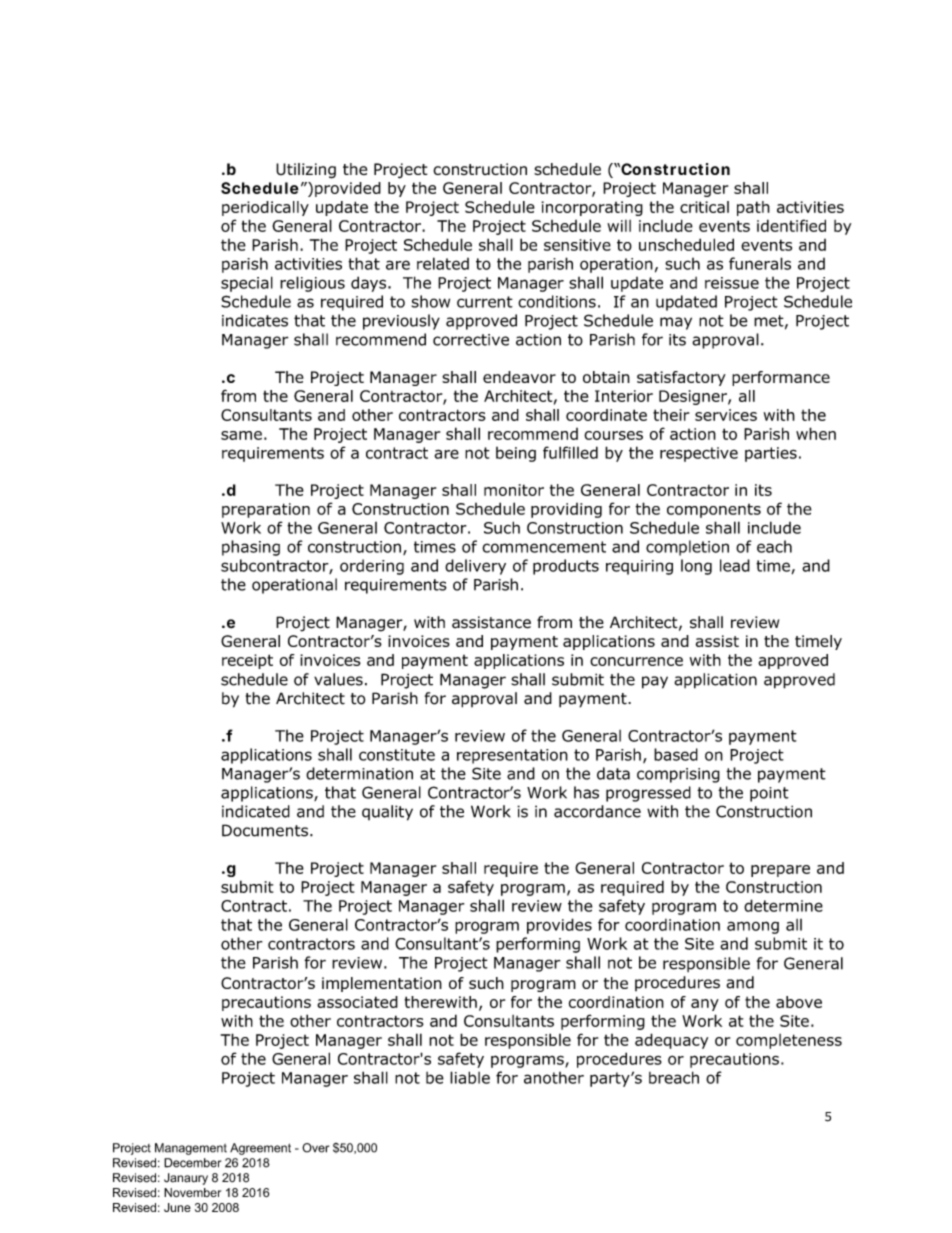 The height and width of the screenshot is (1233, 952). What do you see at coordinates (512, 756) in the screenshot?
I see `representation` at bounding box center [512, 756].
